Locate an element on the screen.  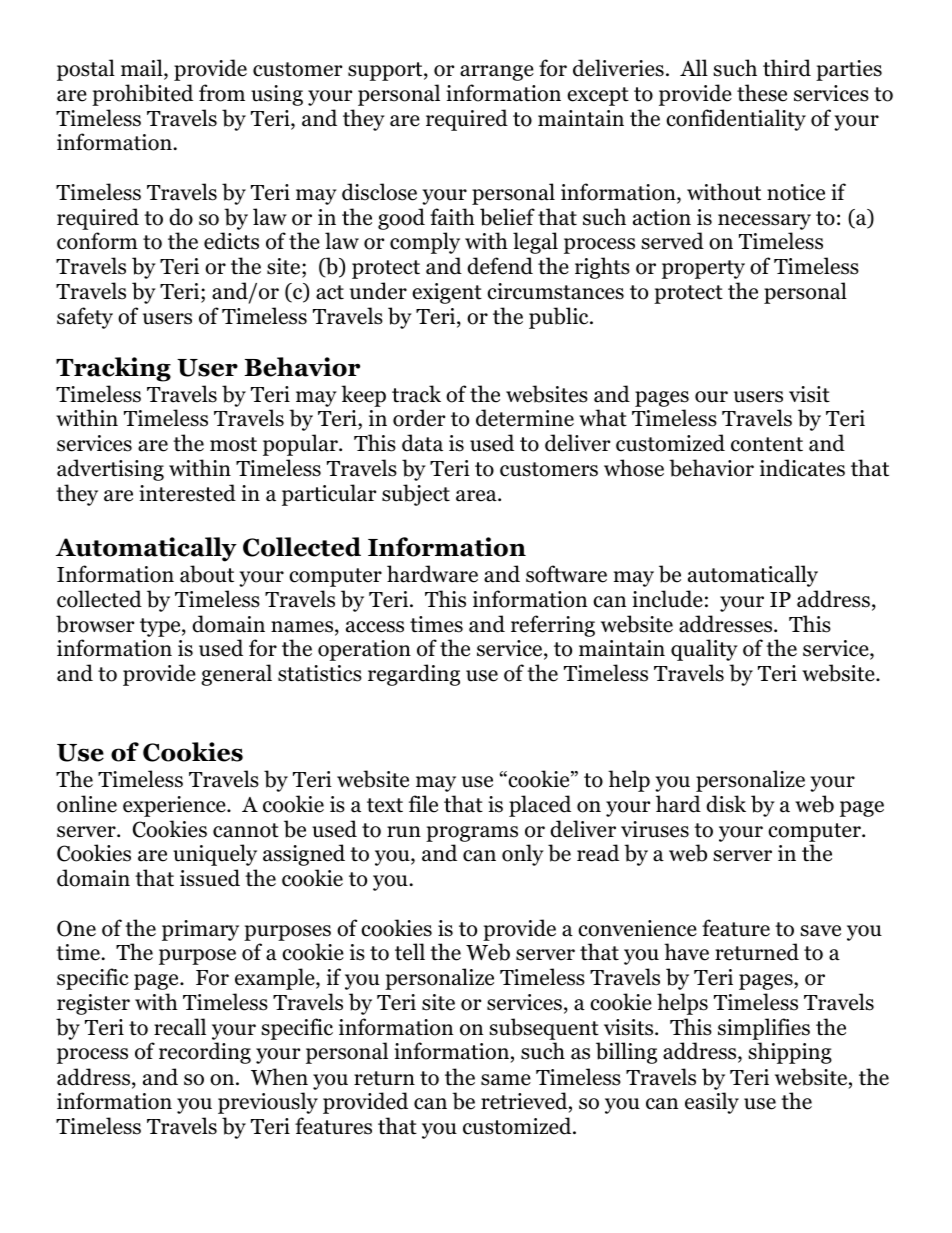
exigent is located at coordinates (447, 293).
